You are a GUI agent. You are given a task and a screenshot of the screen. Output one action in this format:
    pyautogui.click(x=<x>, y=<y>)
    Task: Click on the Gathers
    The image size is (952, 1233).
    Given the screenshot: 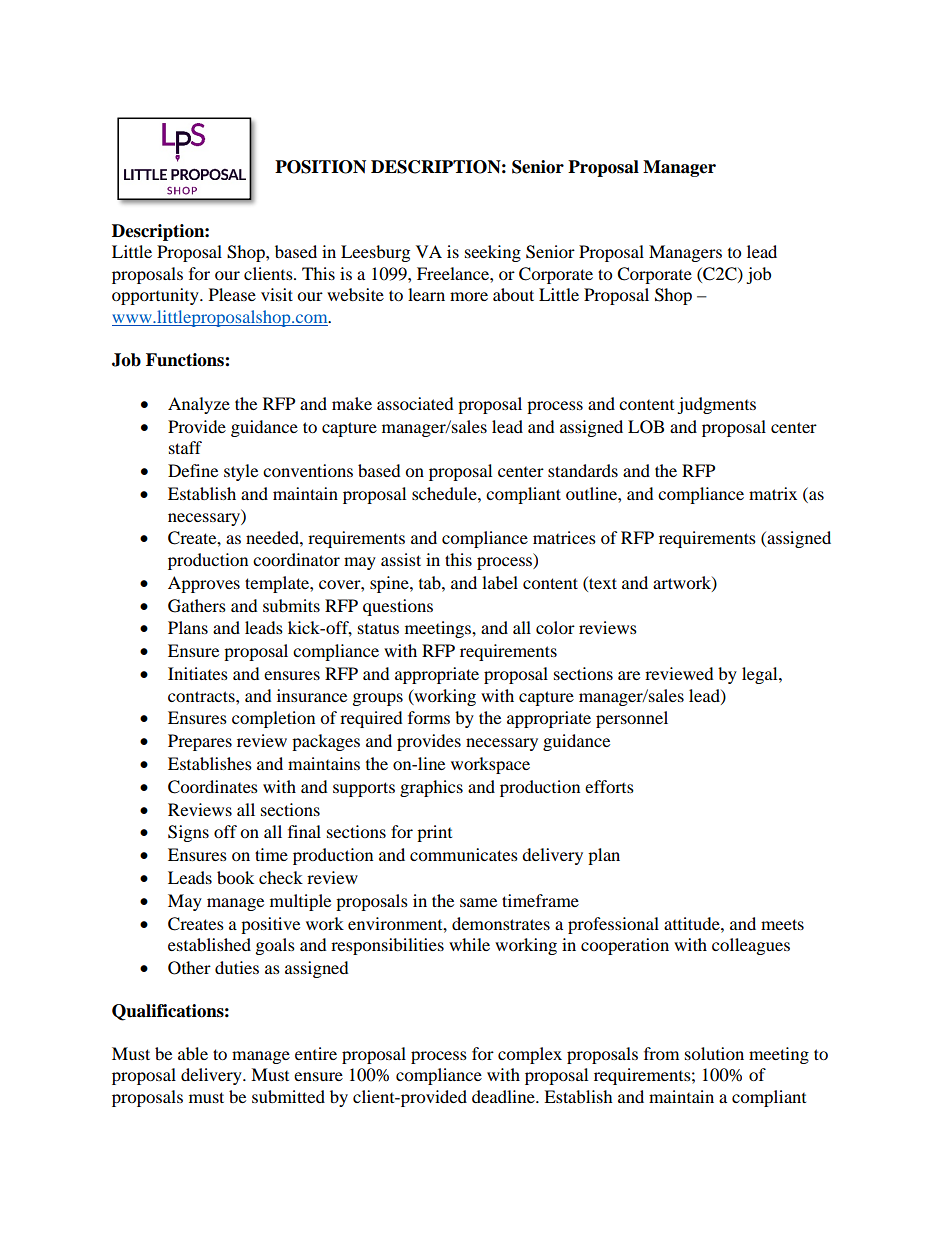 What is the action you would take?
    pyautogui.click(x=197, y=606)
